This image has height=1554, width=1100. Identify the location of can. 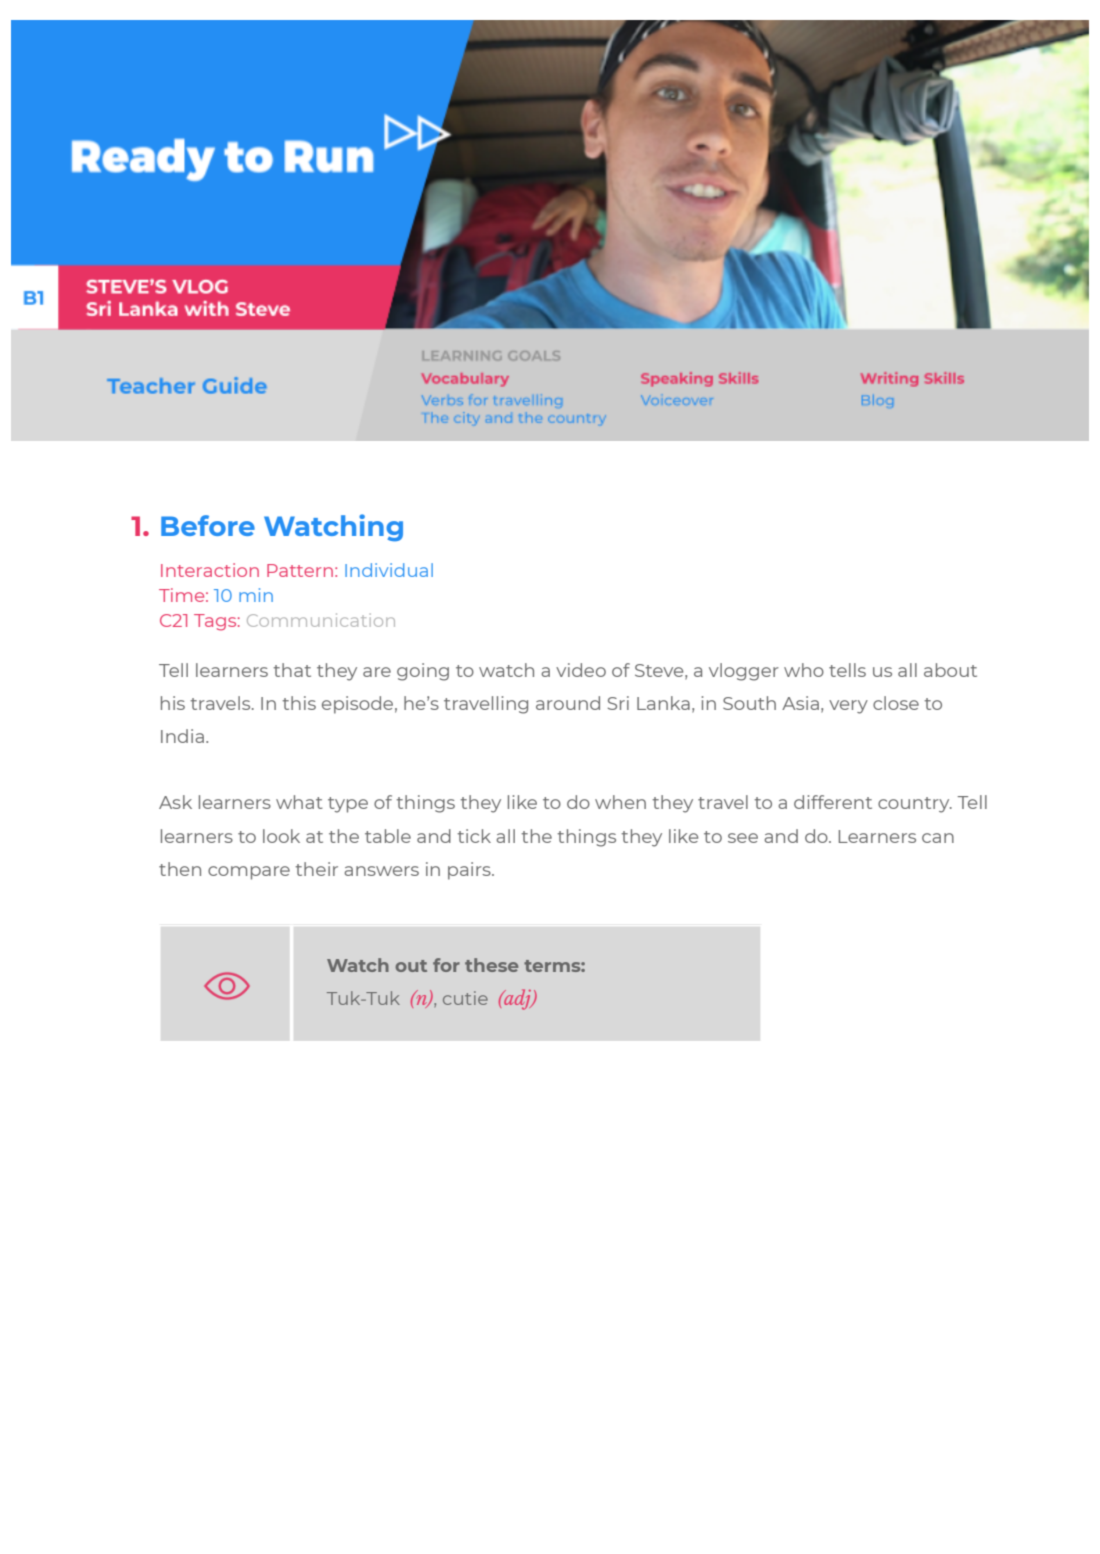
(938, 838).
